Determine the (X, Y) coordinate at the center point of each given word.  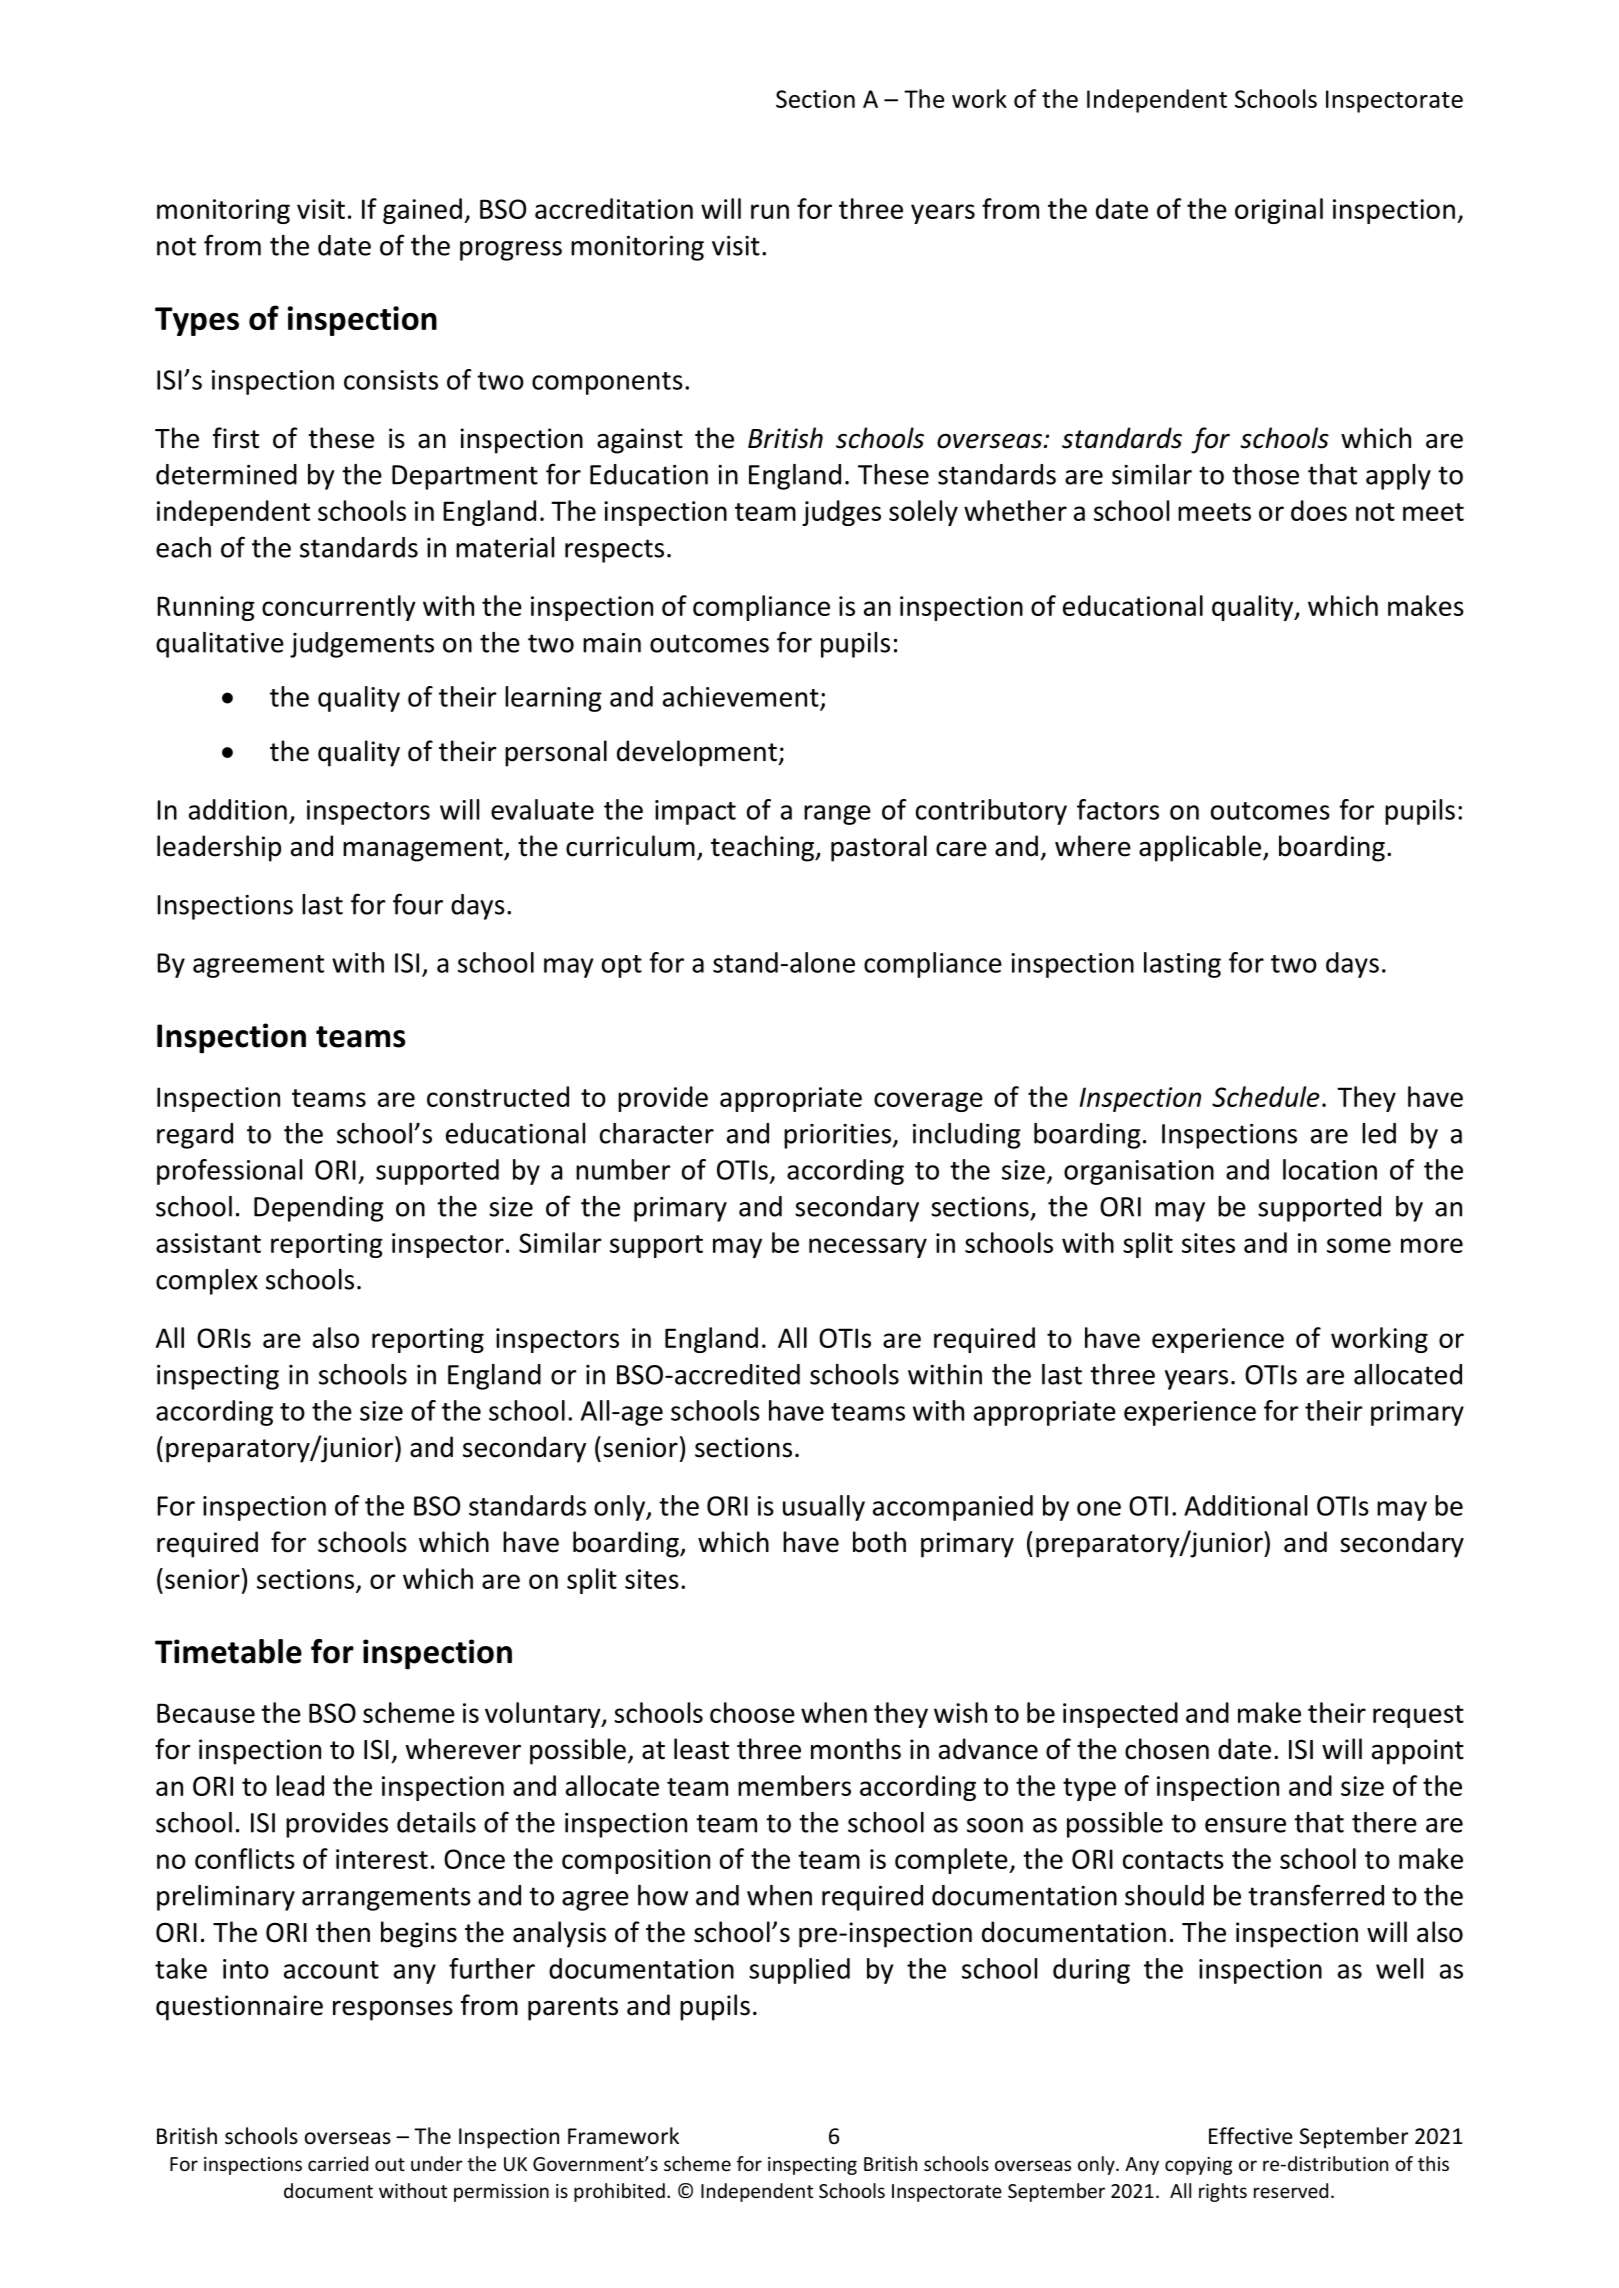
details (436, 1822)
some (1359, 1245)
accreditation (614, 208)
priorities (839, 1136)
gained (422, 211)
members (794, 1785)
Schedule (1266, 1096)
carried (338, 2163)
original (1279, 211)
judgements (362, 645)
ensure (1245, 1825)
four (418, 904)
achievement (741, 696)
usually (824, 1508)
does (1319, 510)
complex (207, 1282)
